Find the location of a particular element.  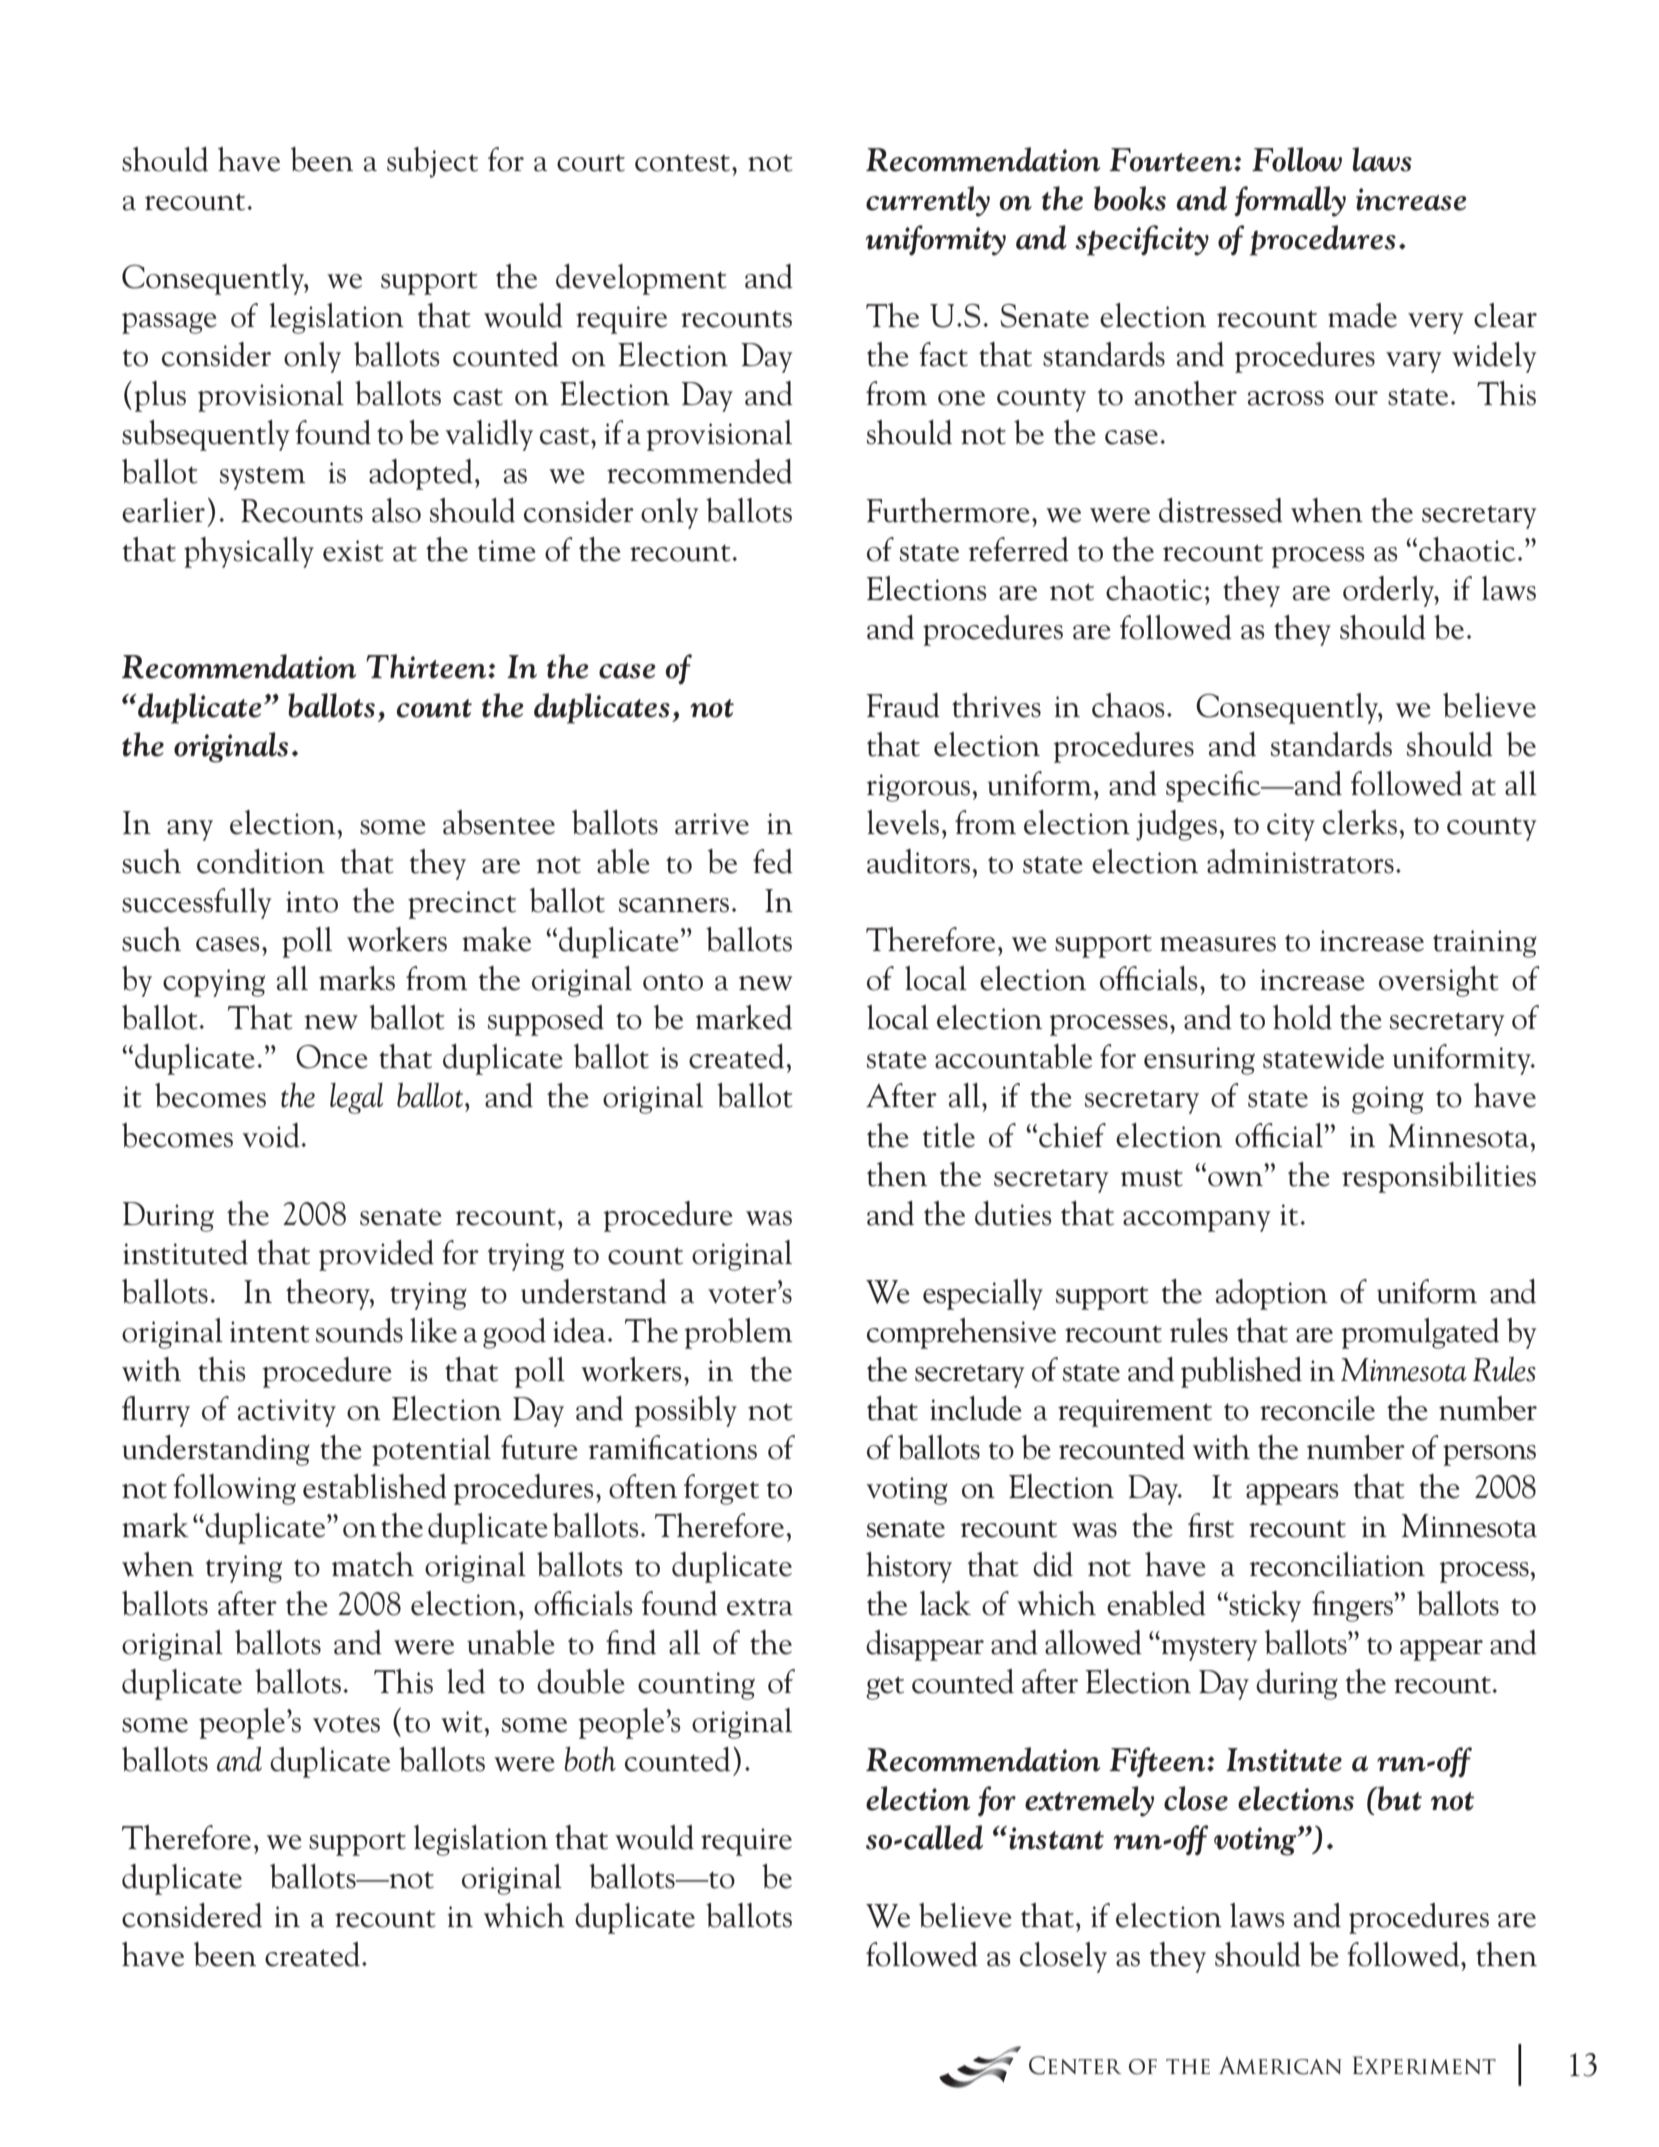

fed is located at coordinates (773, 861).
